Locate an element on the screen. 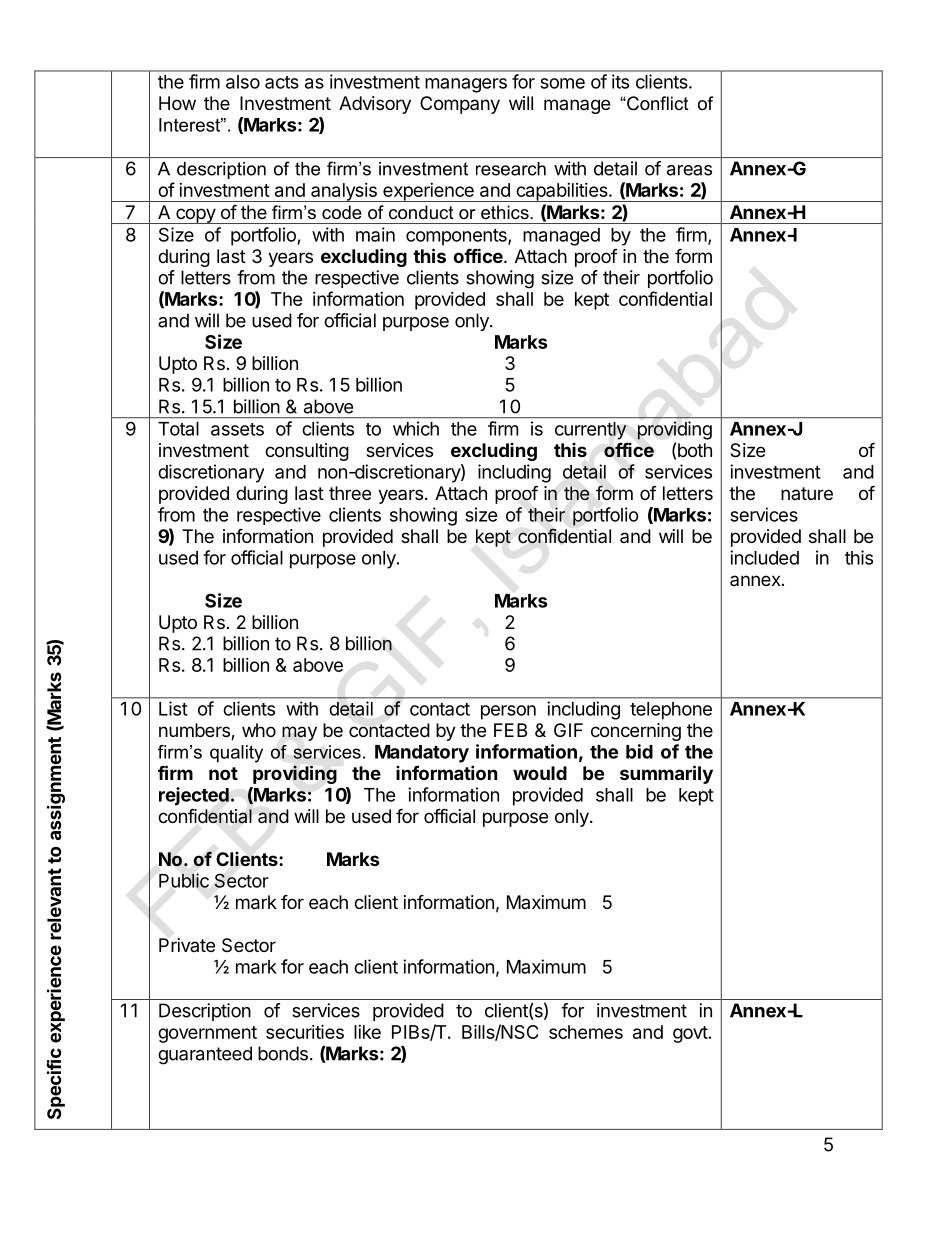 The image size is (952, 1233). govt is located at coordinates (690, 1034).
